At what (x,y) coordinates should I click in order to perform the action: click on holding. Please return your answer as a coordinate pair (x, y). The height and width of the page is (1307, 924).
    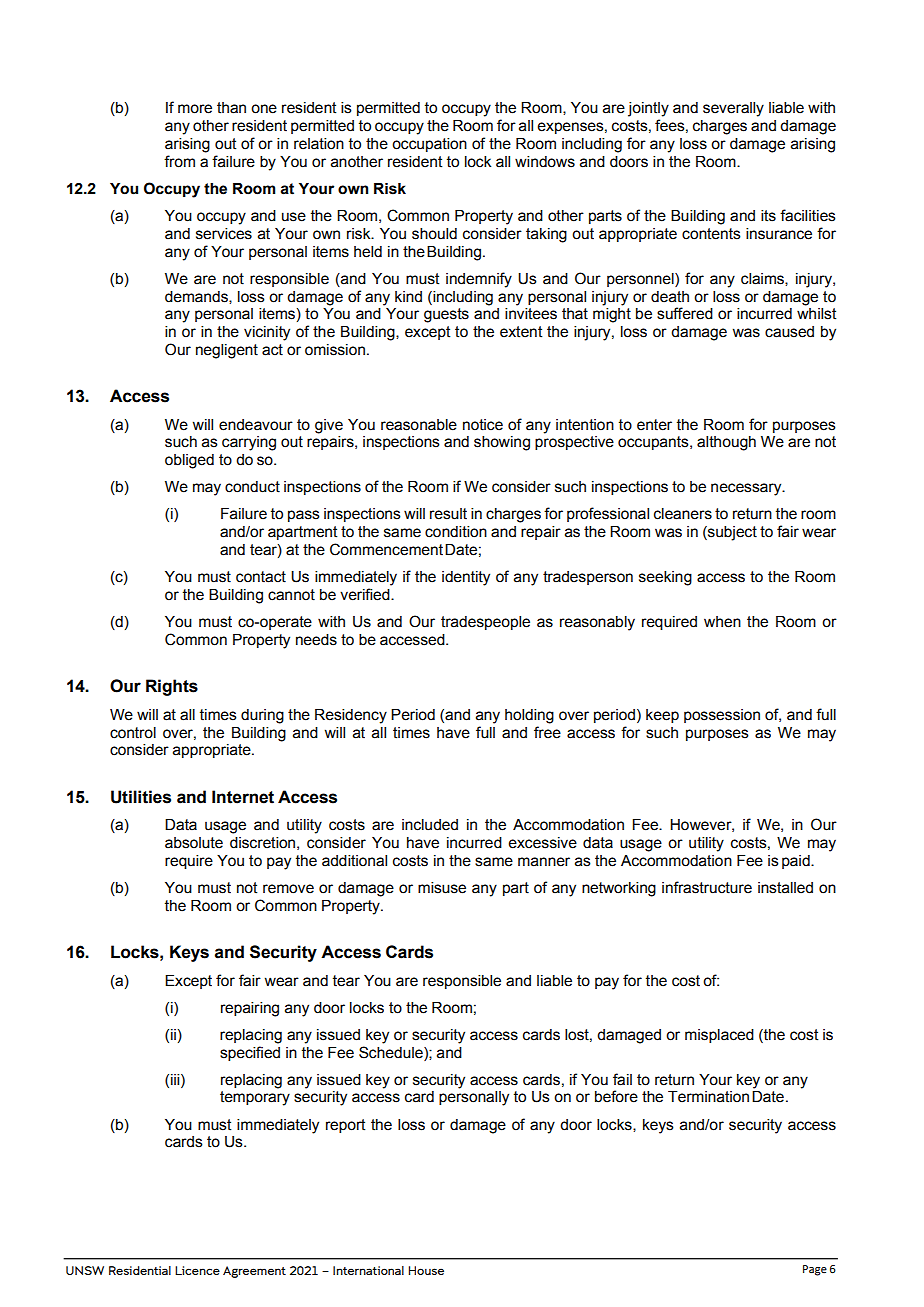
    Looking at the image, I should click on (529, 716).
